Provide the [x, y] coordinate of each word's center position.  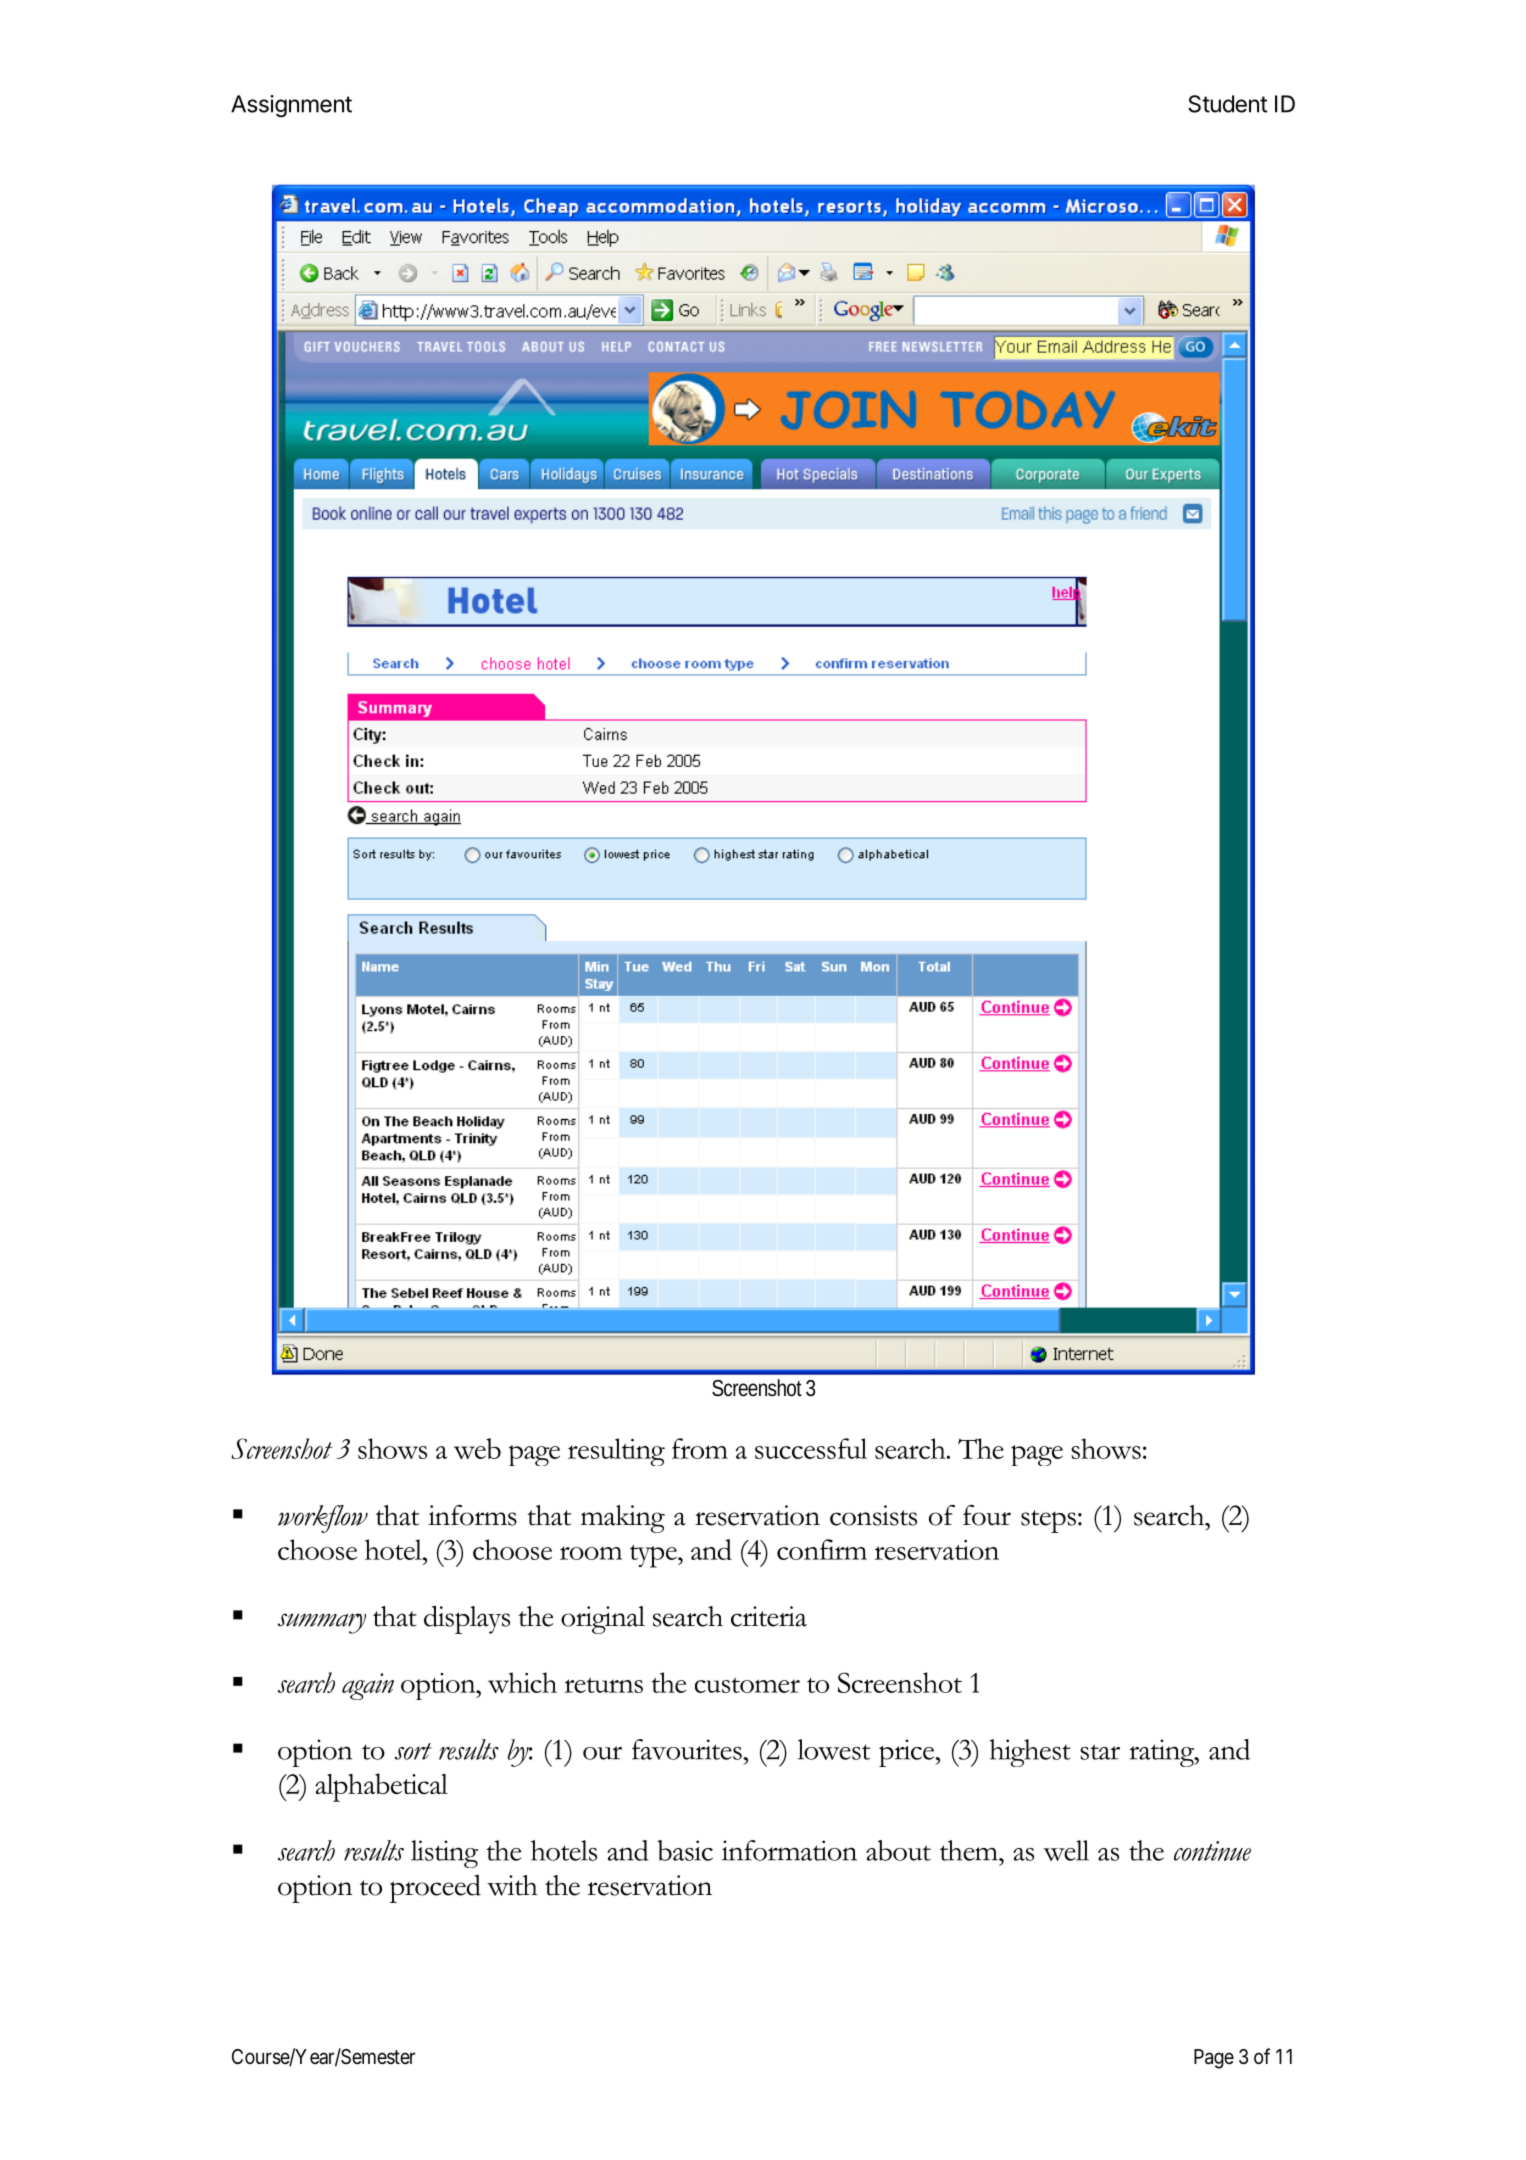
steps [1048, 1521]
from [700, 1448]
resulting [616, 1452]
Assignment [291, 106]
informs [472, 1515]
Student [1227, 104]
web [477, 1448]
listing [444, 1854]
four [987, 1515]
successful [811, 1448]
